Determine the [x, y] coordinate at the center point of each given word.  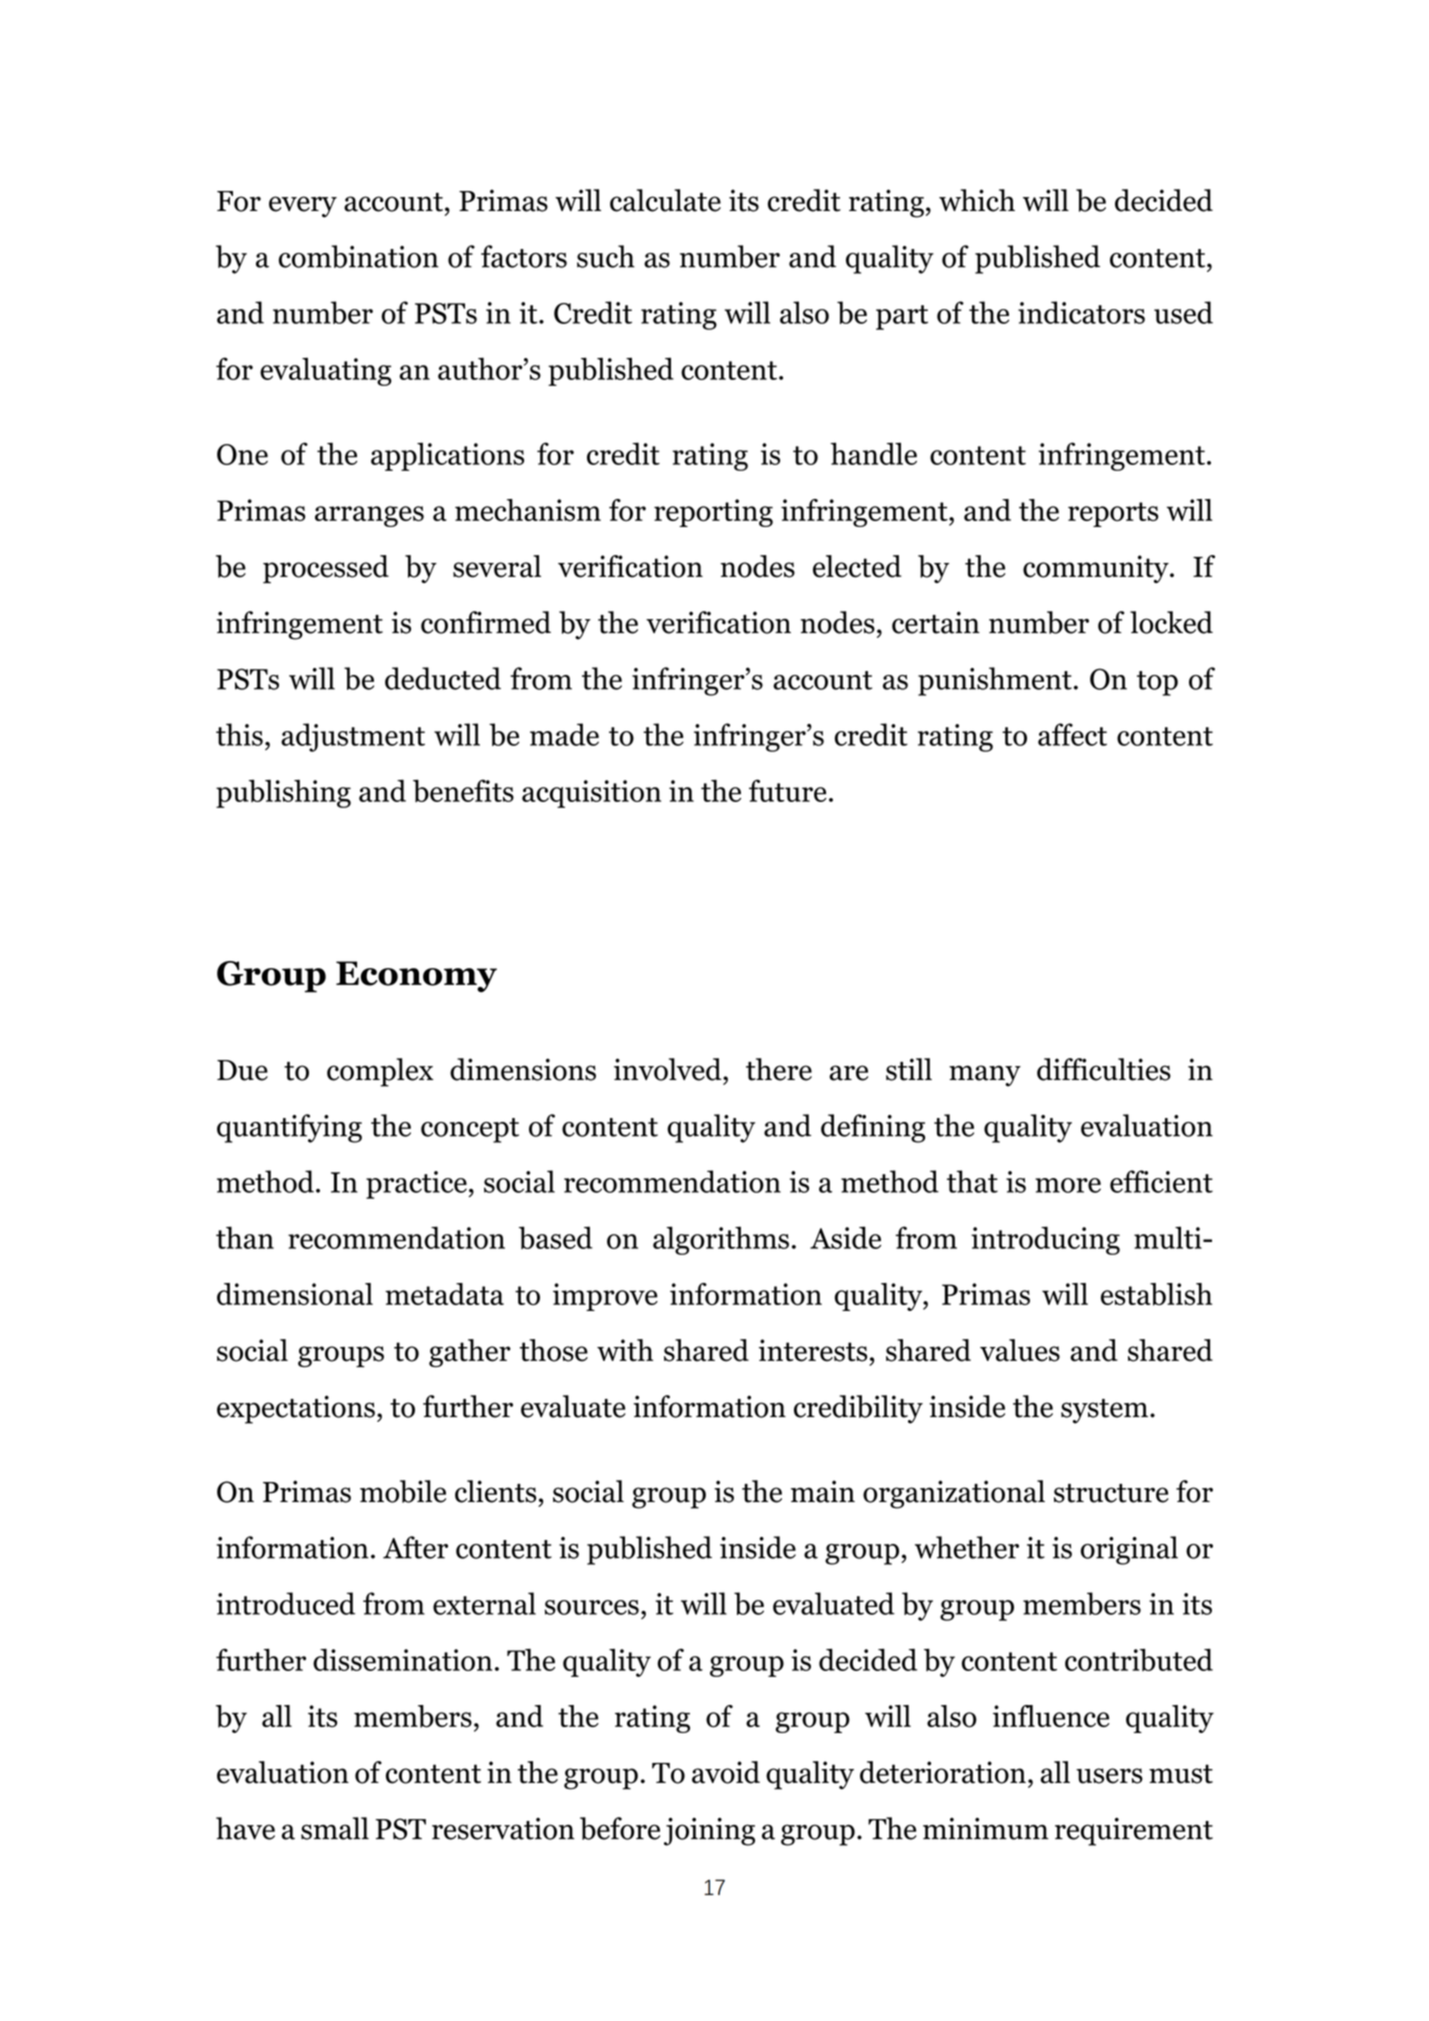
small [335, 1828]
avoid [726, 1772]
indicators [1081, 312]
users [1109, 1776]
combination [359, 256]
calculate [665, 200]
